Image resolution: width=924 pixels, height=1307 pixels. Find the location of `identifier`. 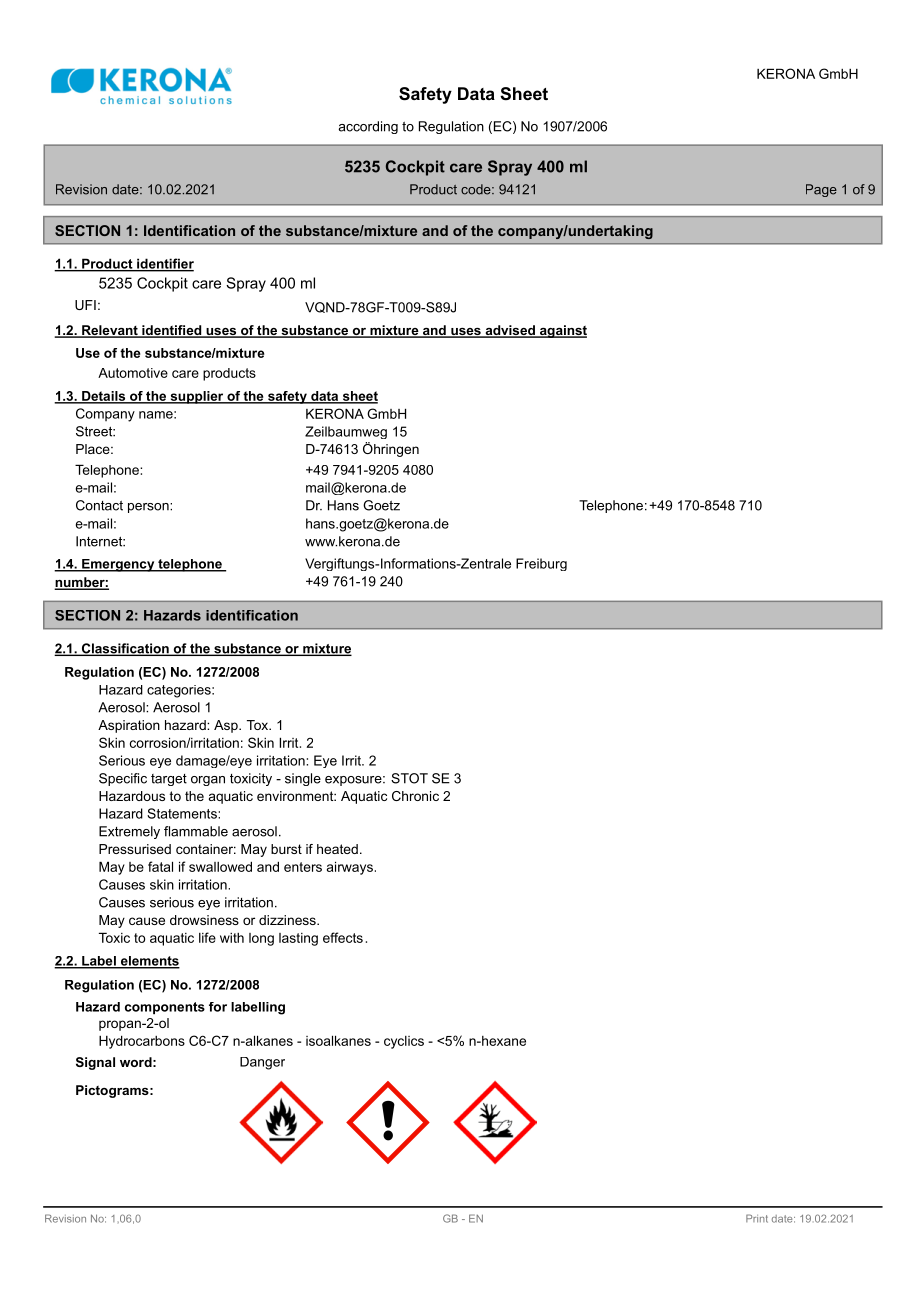

identifier is located at coordinates (164, 264).
